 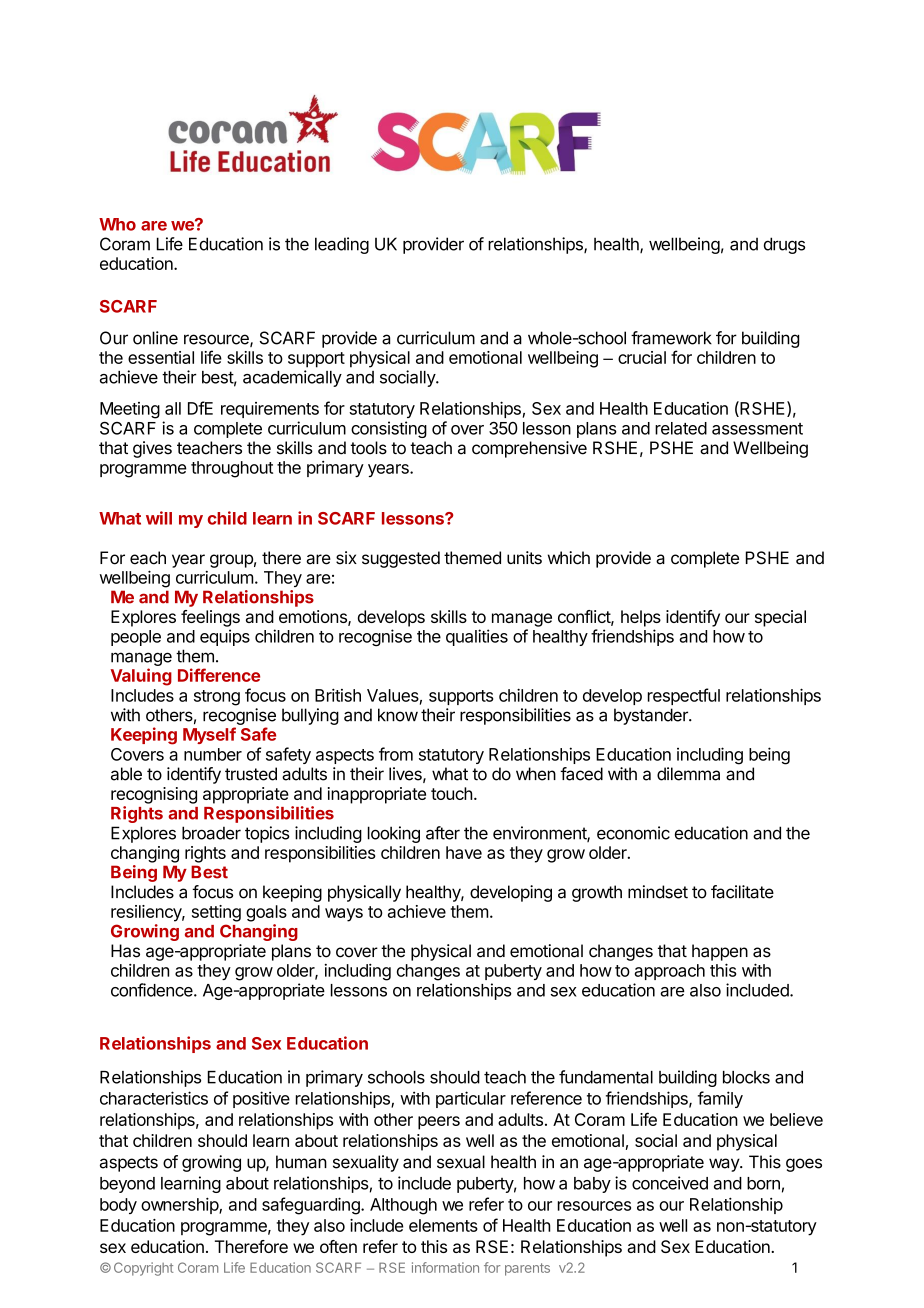 What do you see at coordinates (155, 338) in the page?
I see `online` at bounding box center [155, 338].
